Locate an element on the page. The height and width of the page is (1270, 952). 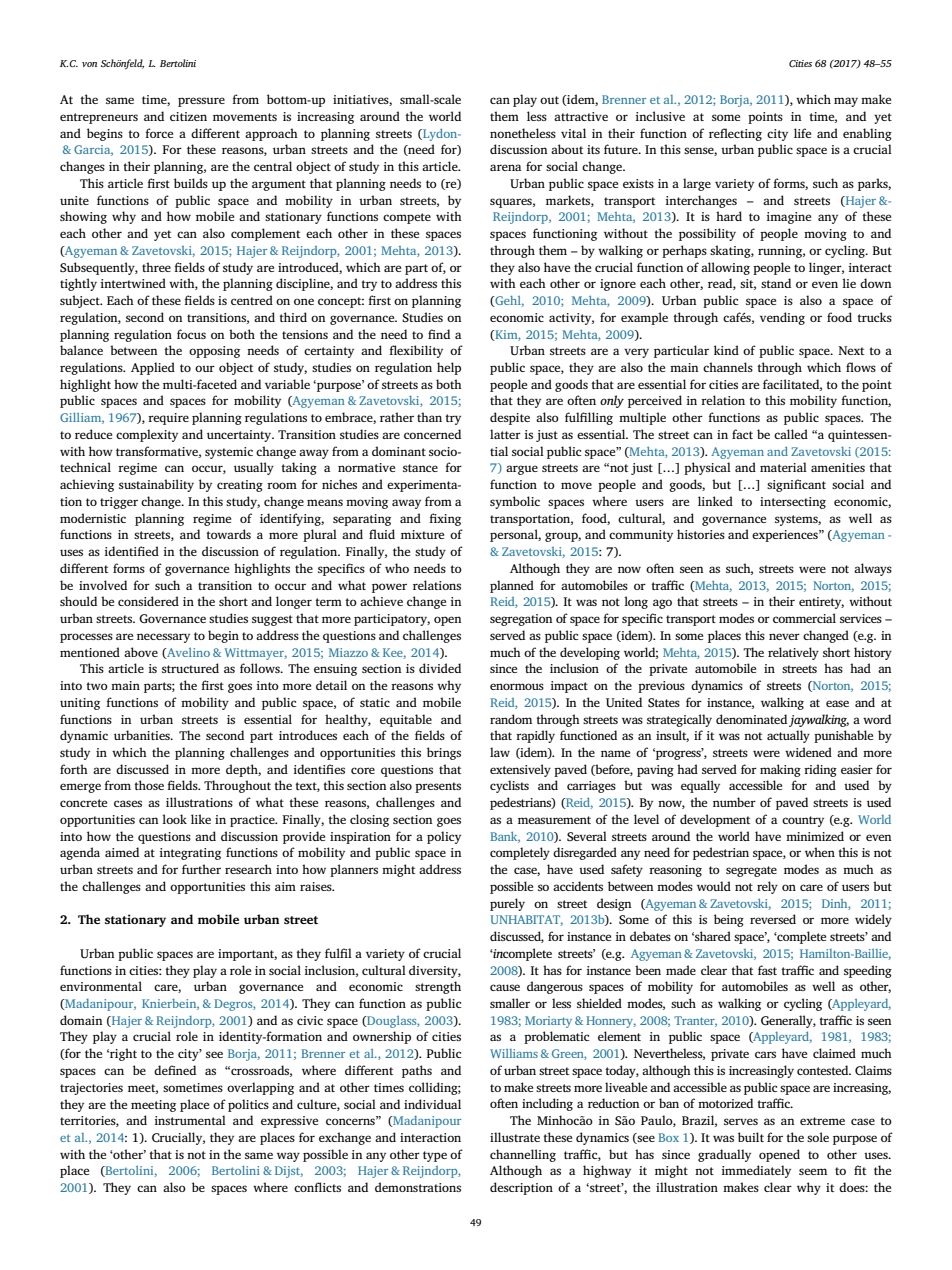
illustrate is located at coordinates (515, 1137).
